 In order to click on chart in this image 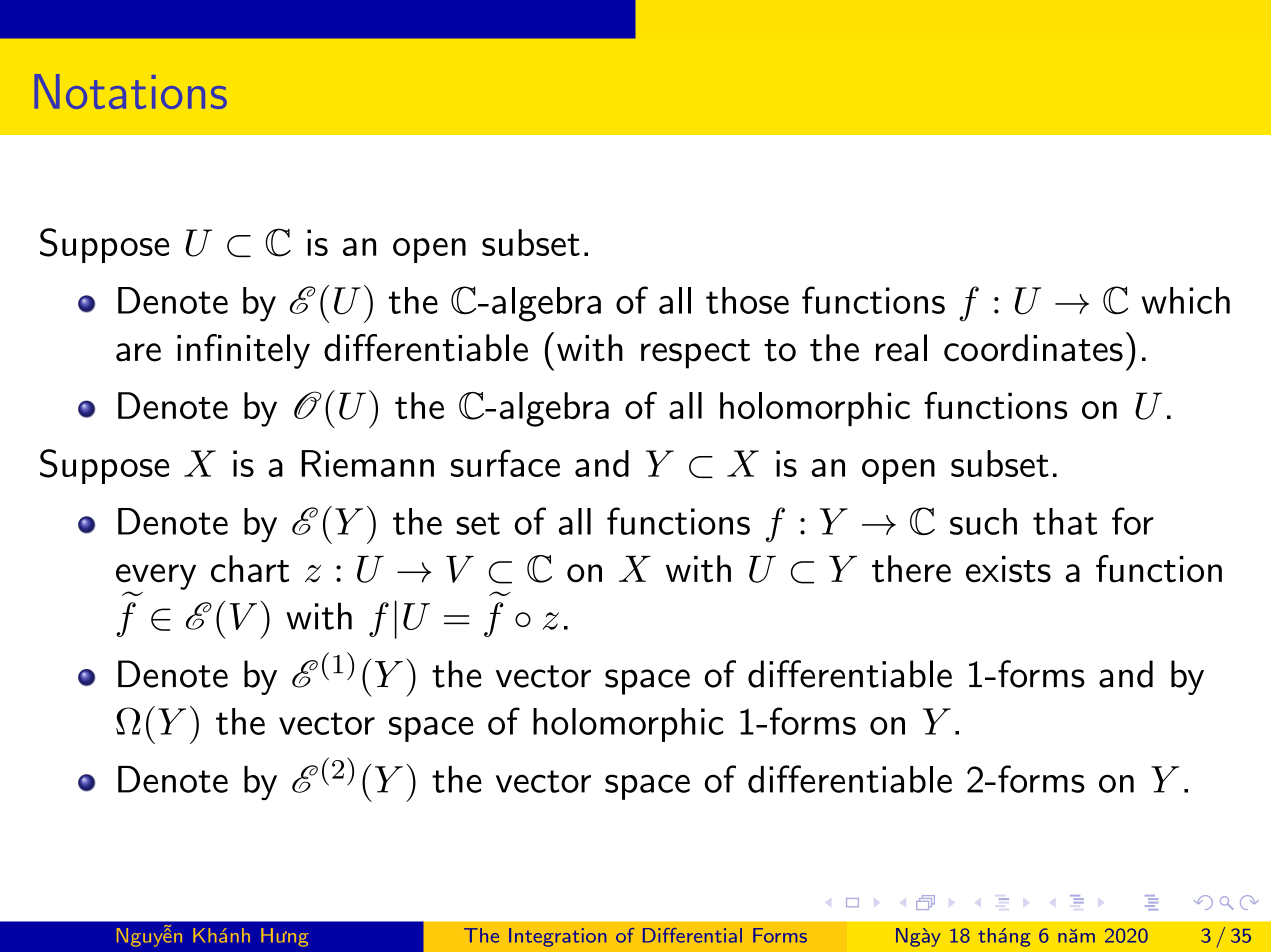, I will do `click(250, 569)`.
